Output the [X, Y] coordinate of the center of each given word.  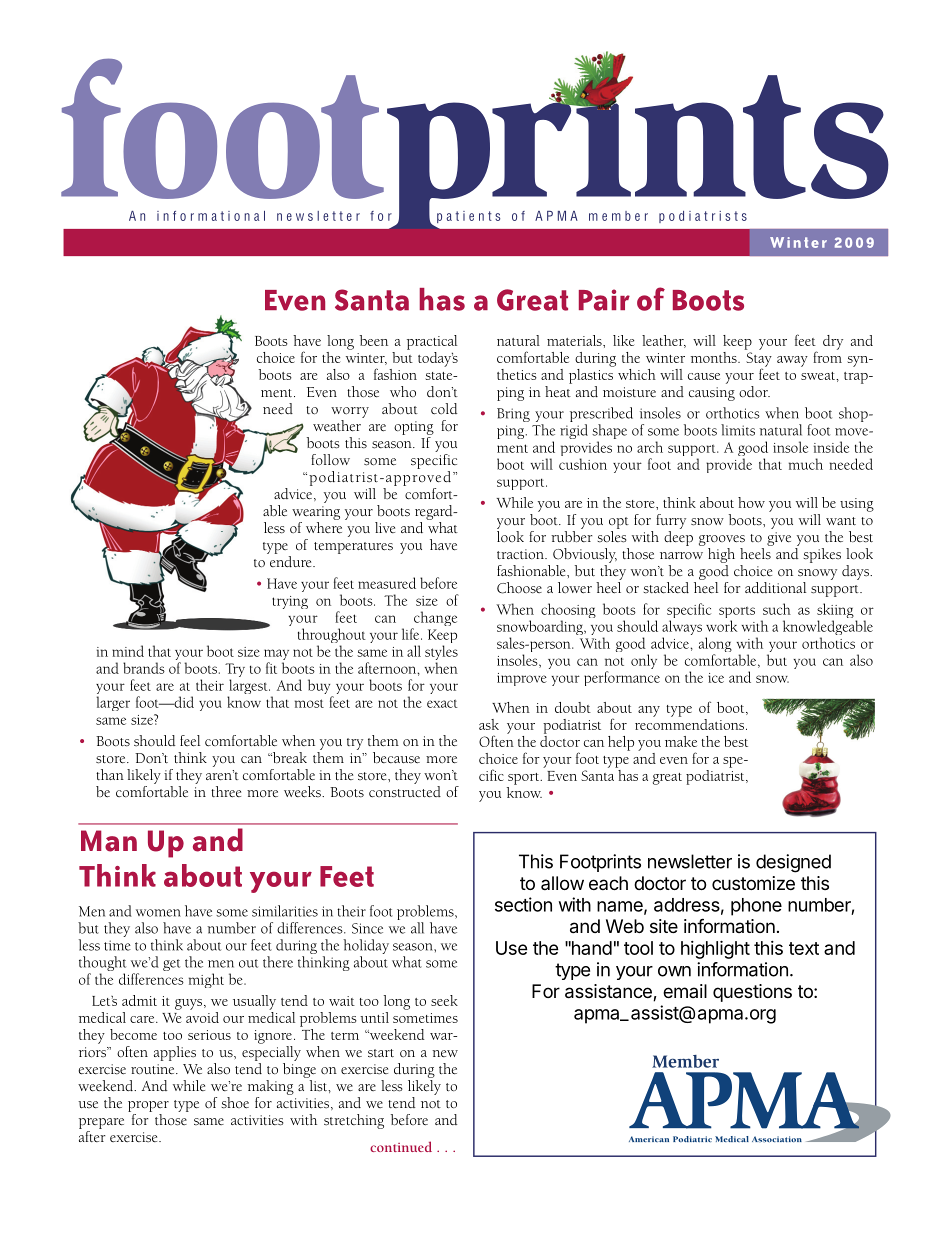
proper [148, 1106]
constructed [405, 792]
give [779, 539]
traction [521, 554]
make [681, 741]
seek [444, 1000]
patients [468, 217]
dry [833, 342]
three [226, 792]
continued [401, 1146]
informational [211, 216]
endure [292, 561]
